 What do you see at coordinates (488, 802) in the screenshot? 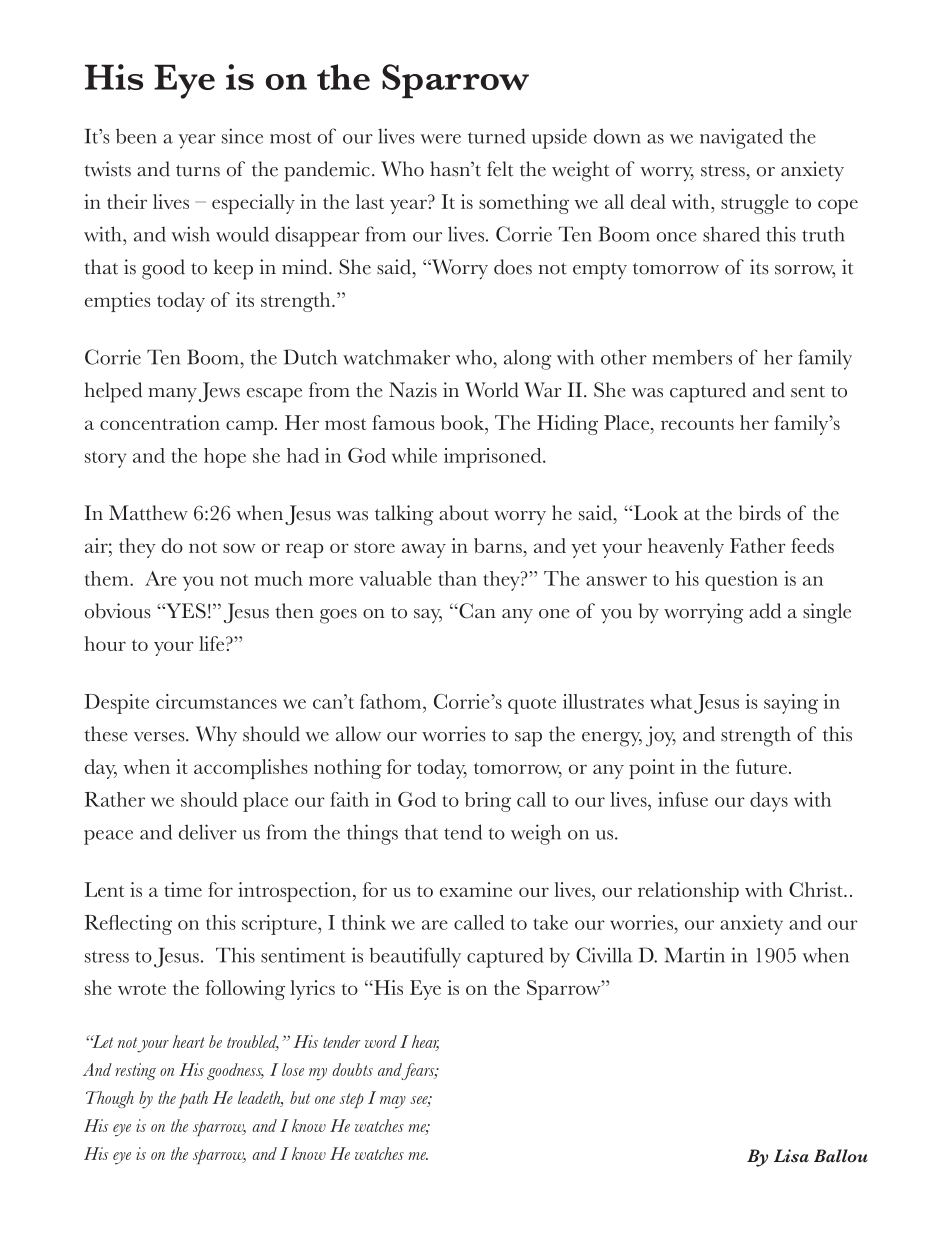
I see `bring` at bounding box center [488, 802].
